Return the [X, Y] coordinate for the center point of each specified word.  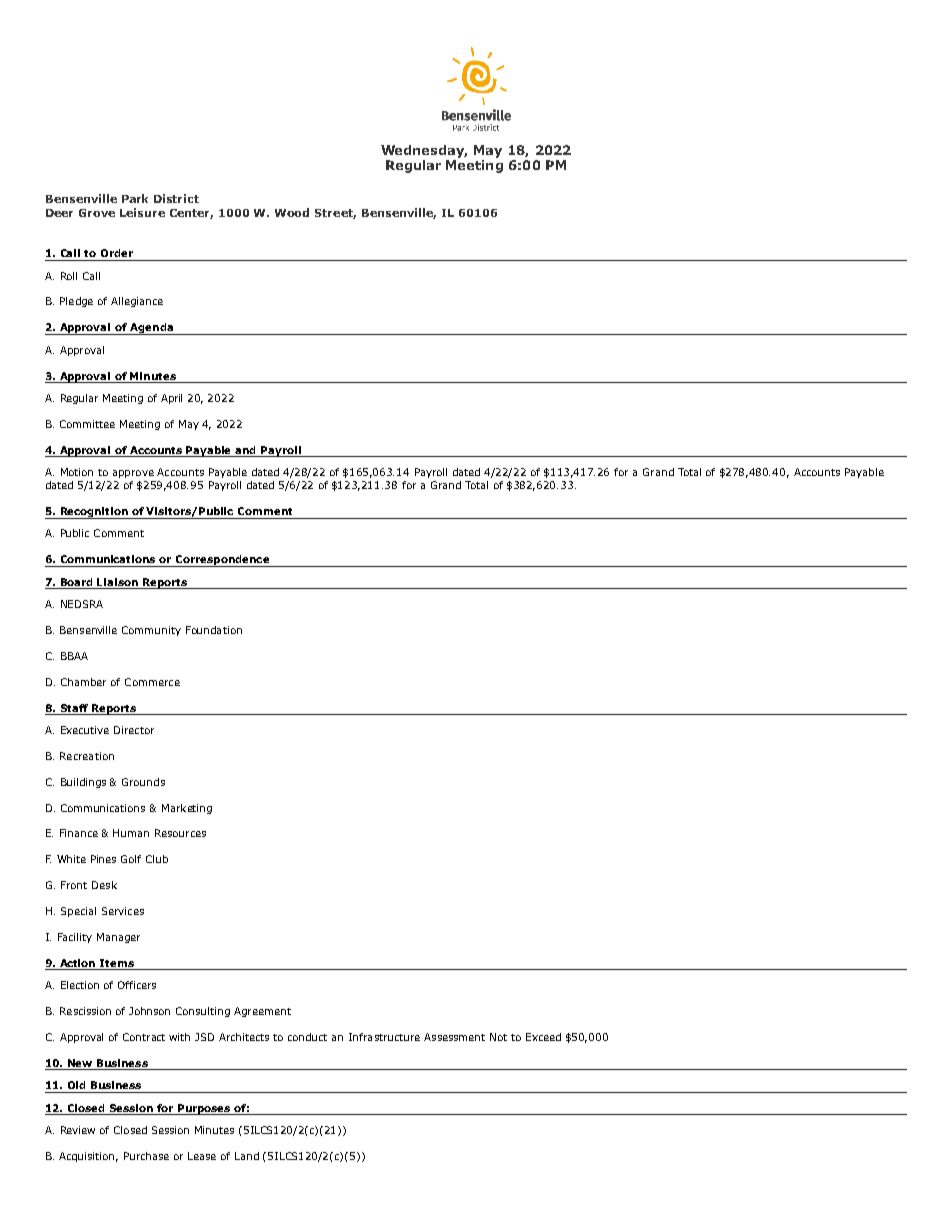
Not [498, 1037]
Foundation [214, 630]
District [176, 198]
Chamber [83, 682]
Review [78, 1130]
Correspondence [222, 561]
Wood [292, 212]
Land [247, 1156]
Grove [97, 213]
